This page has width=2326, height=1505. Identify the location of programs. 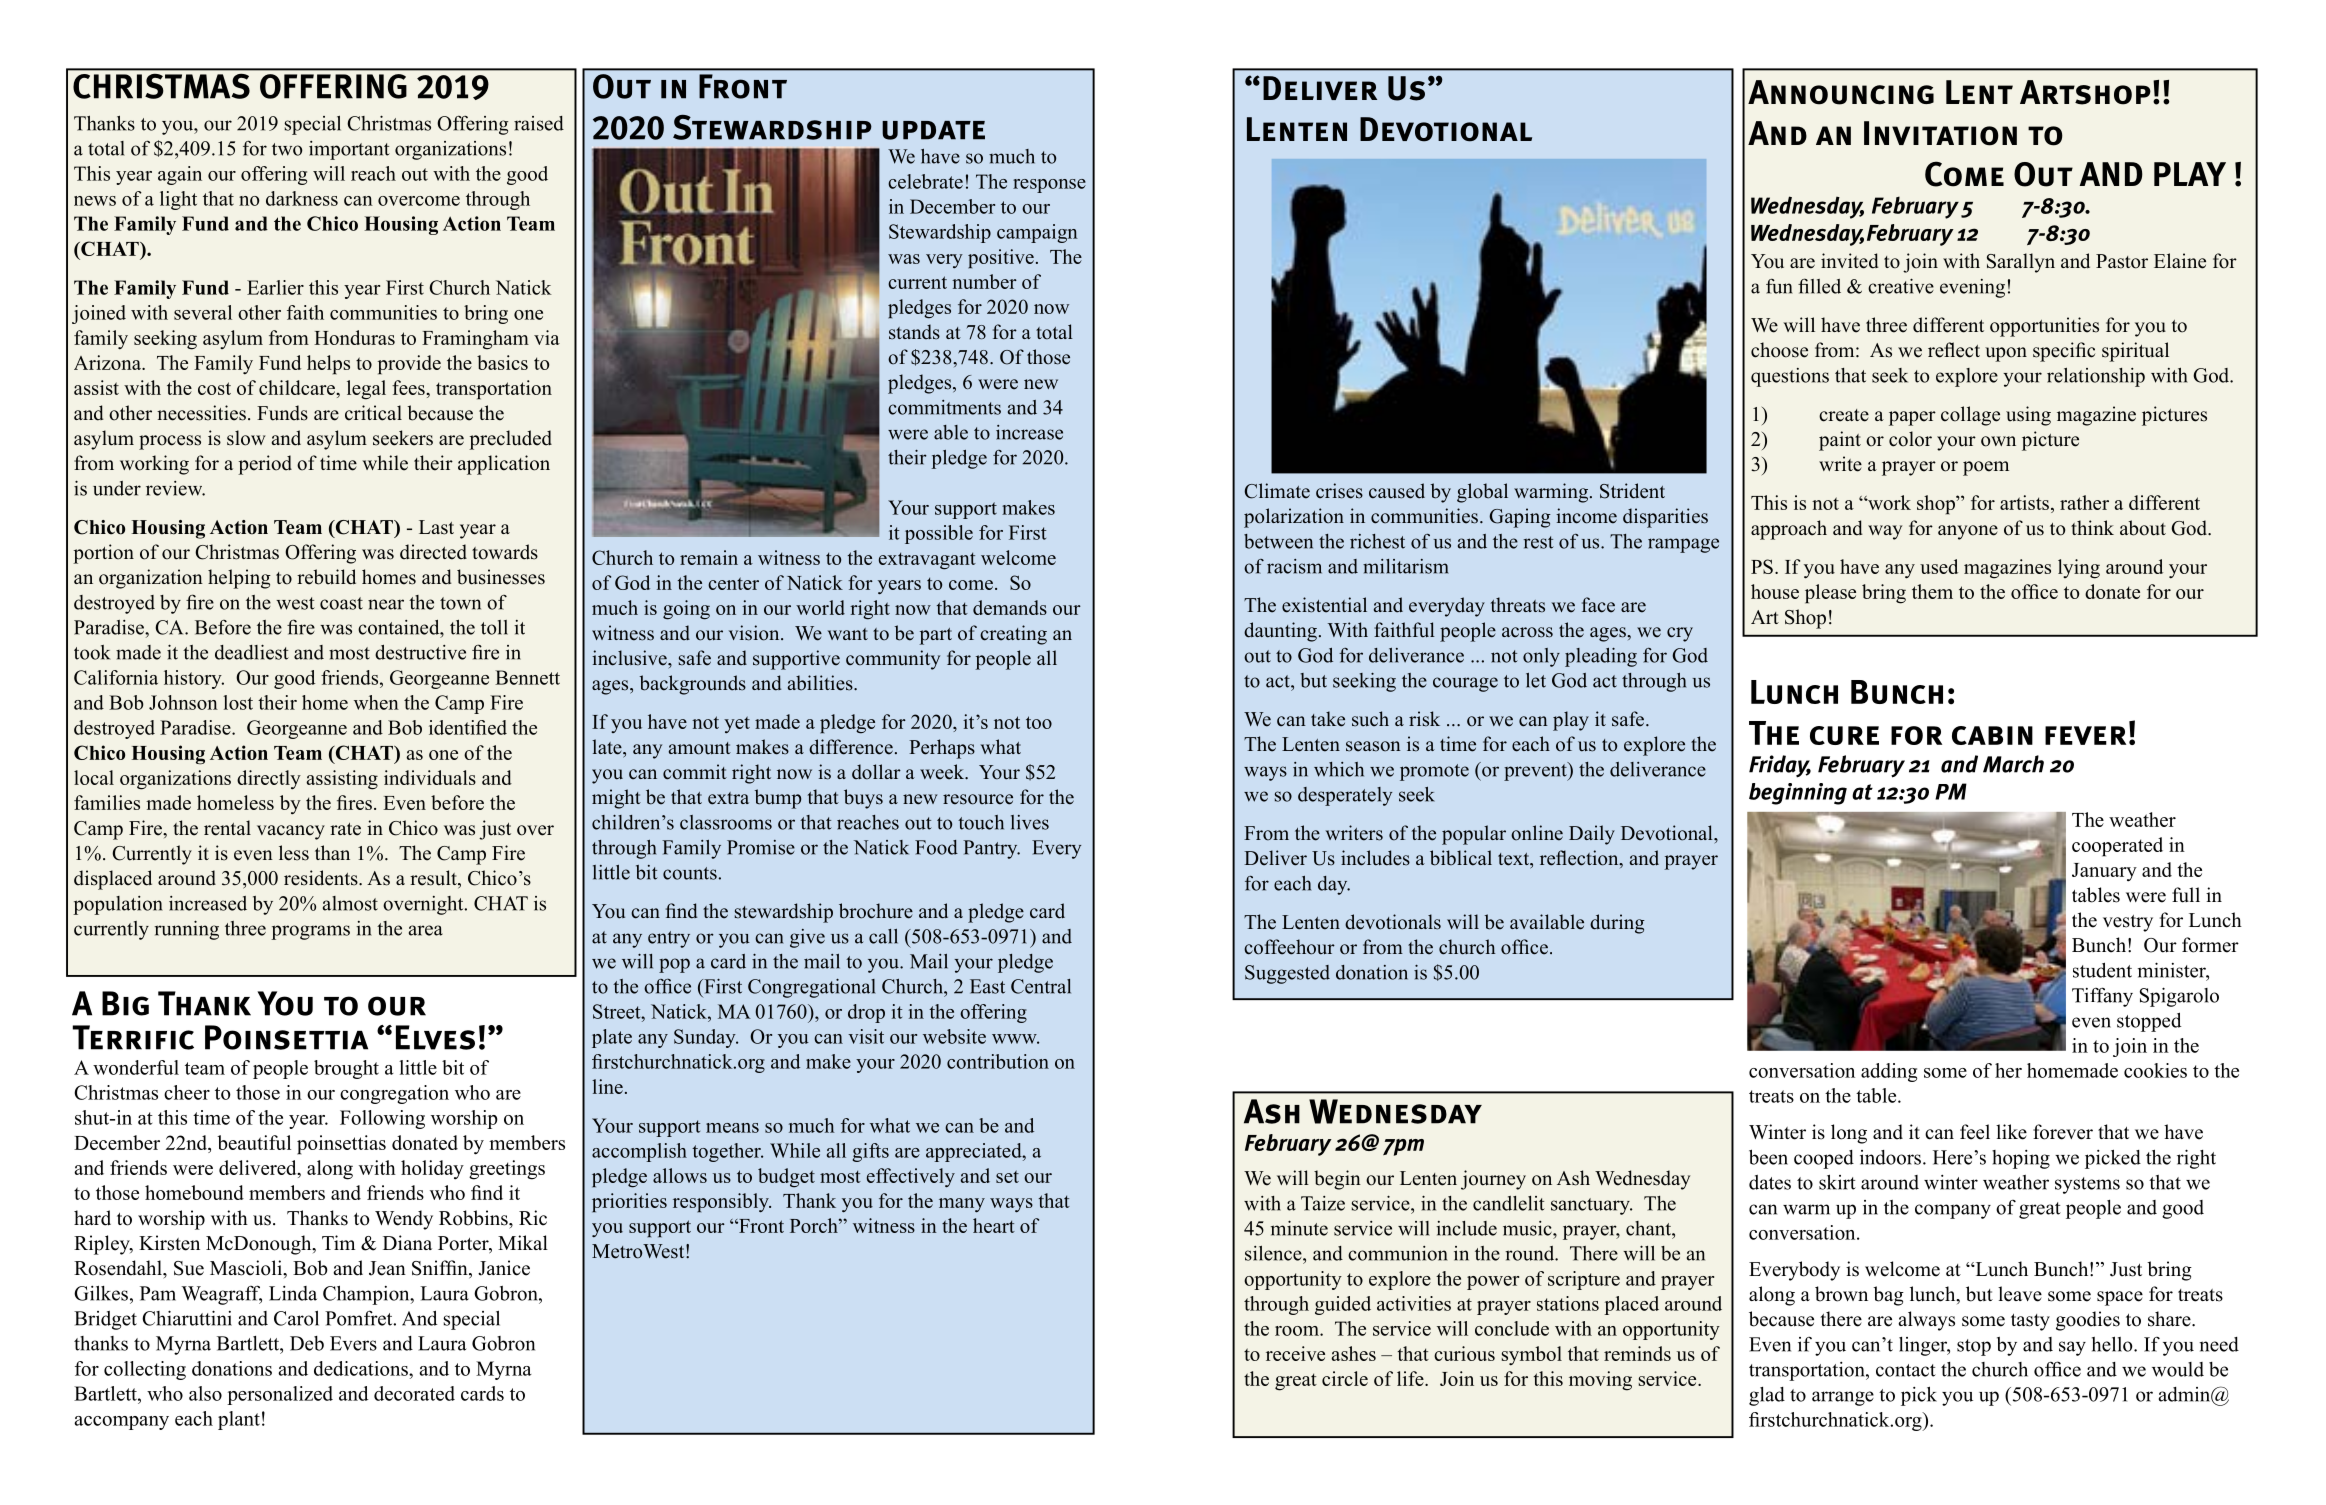
(310, 932).
